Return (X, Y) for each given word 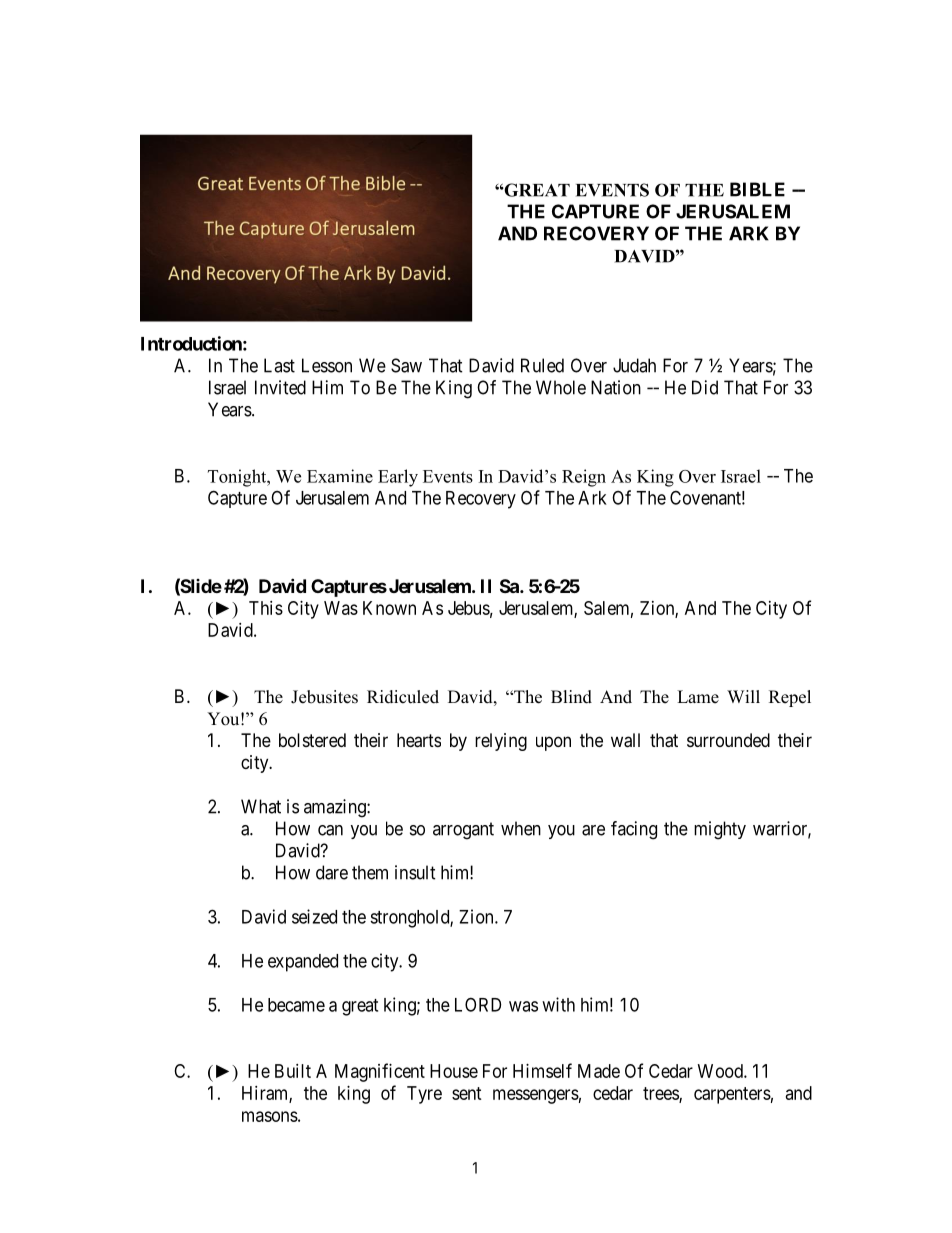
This (266, 608)
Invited (280, 387)
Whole (561, 387)
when (521, 828)
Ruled (542, 365)
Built (293, 1071)
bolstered (312, 740)
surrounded (728, 740)
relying (501, 742)
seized (314, 916)
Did (705, 387)
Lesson (327, 365)
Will (743, 696)
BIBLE (757, 189)
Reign (584, 478)
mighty (720, 830)
